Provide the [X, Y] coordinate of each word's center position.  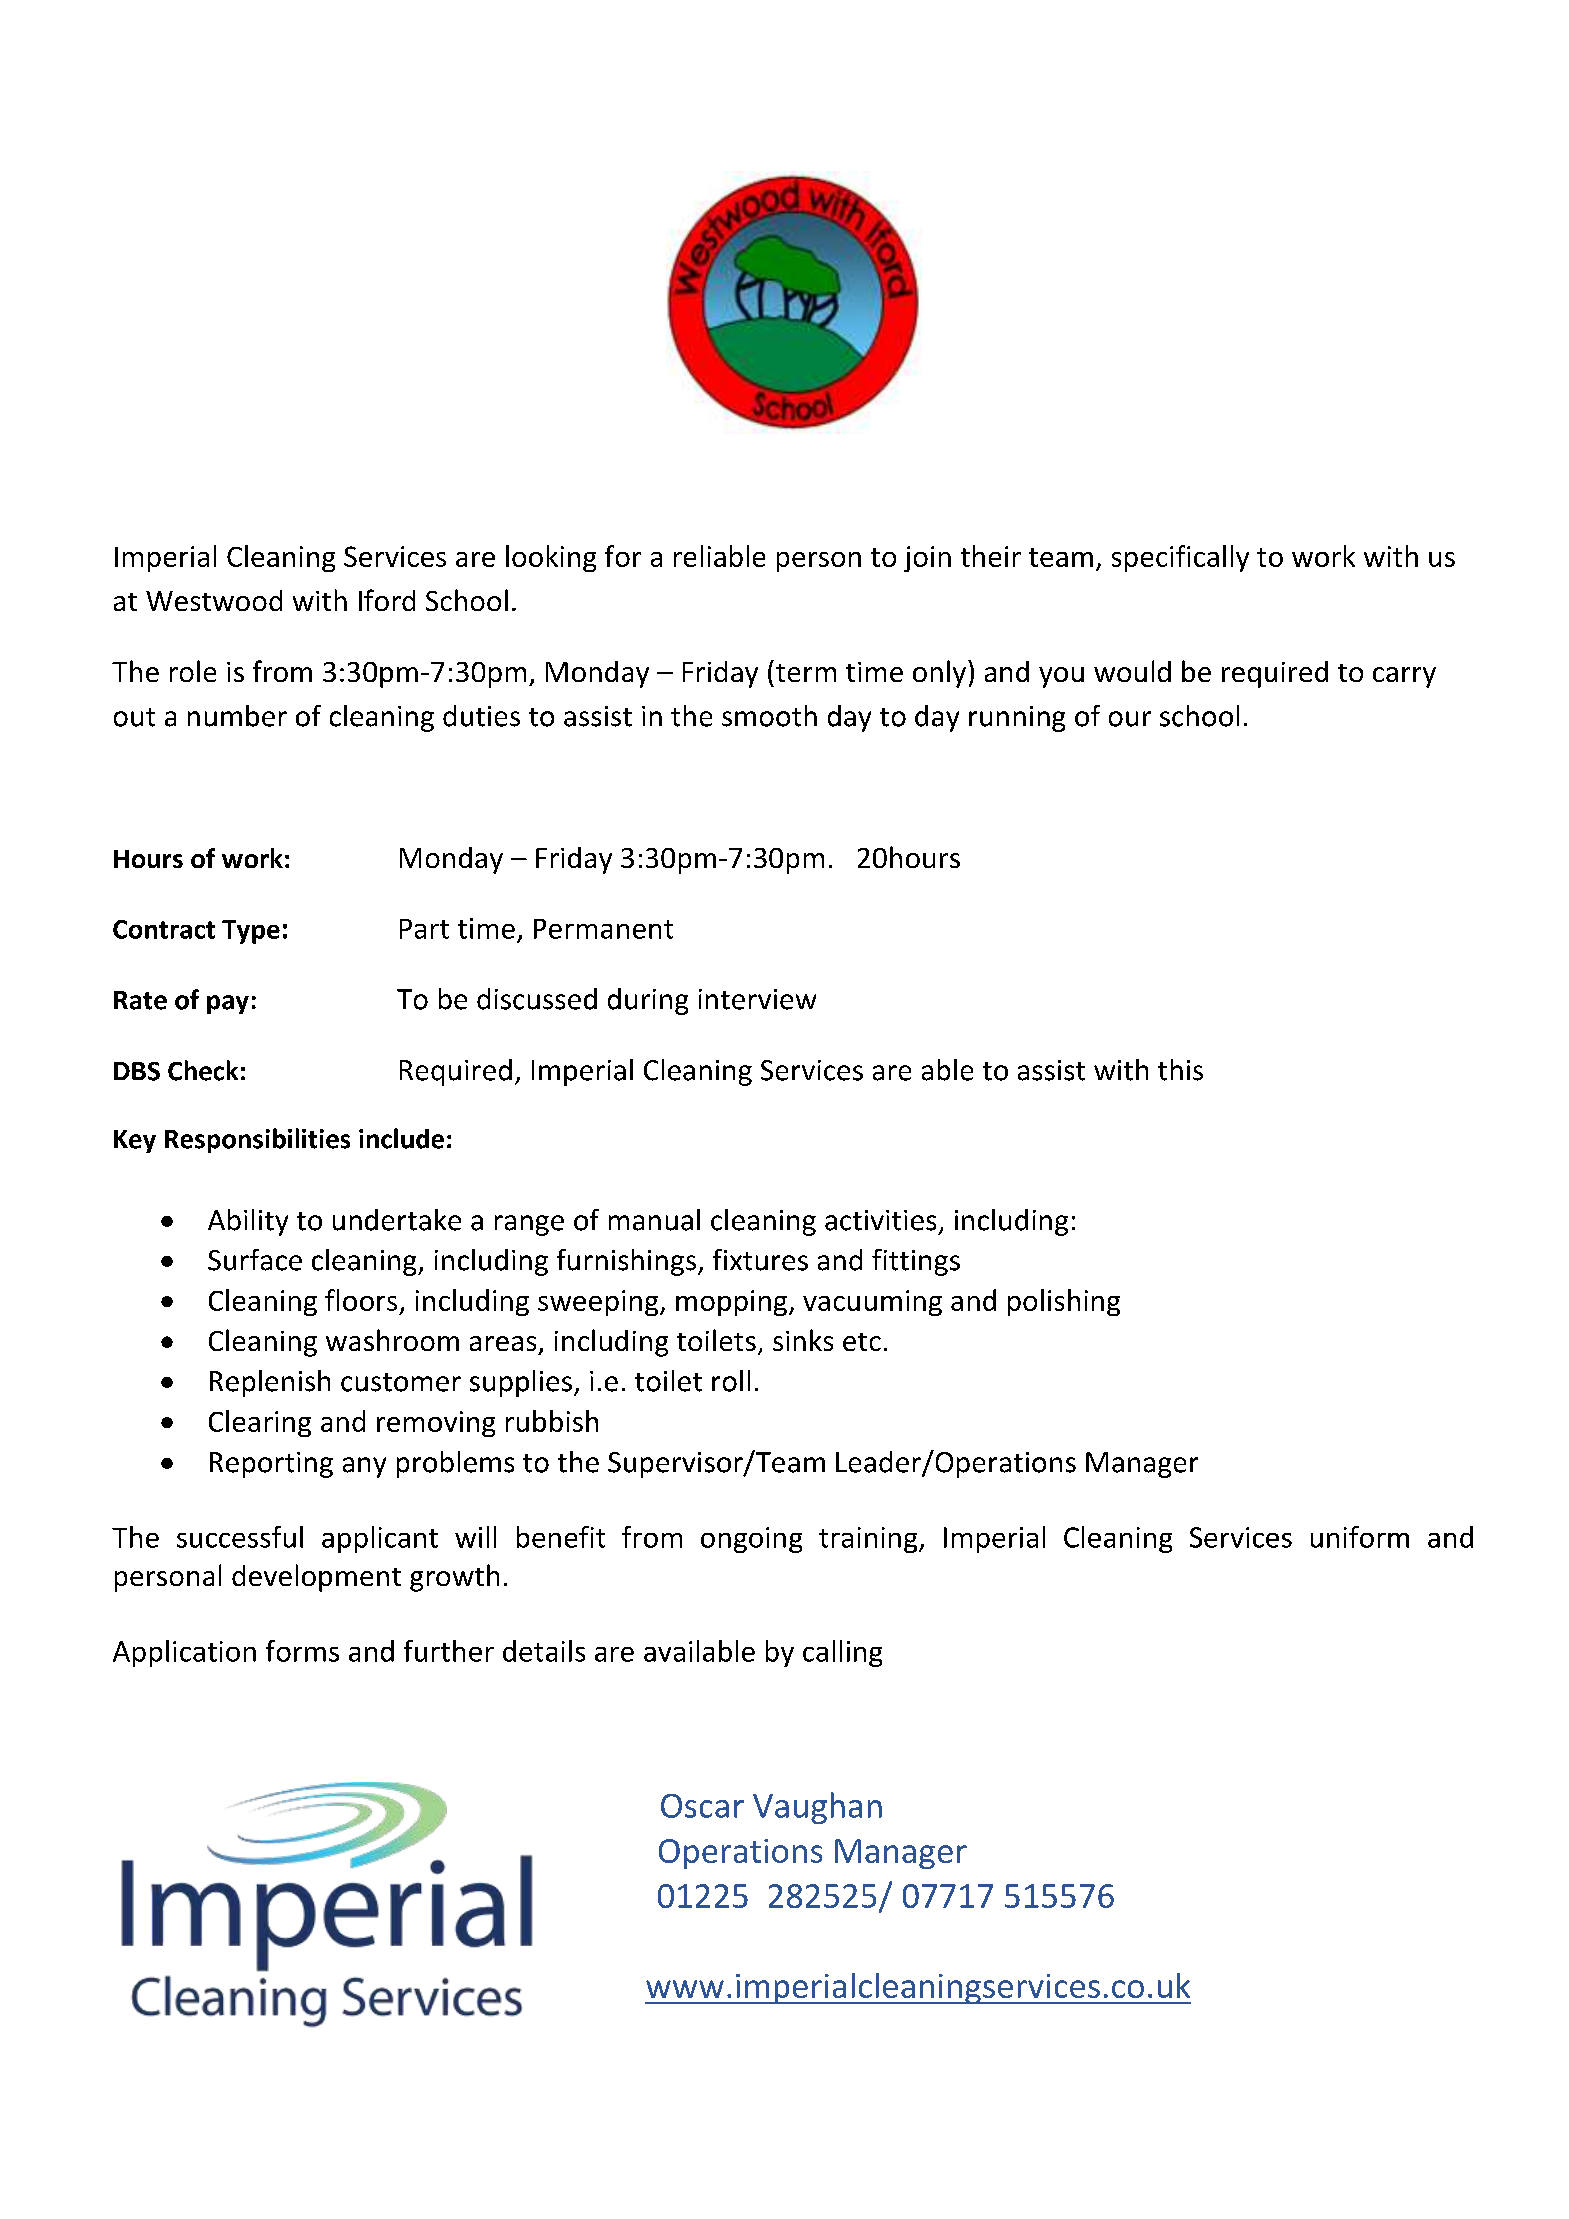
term [806, 673]
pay [228, 1004]
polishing [1064, 1302]
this [1180, 1070]
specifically [1180, 558]
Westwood [214, 600]
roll [731, 1381]
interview [757, 999]
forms [302, 1651]
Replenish [270, 1383]
